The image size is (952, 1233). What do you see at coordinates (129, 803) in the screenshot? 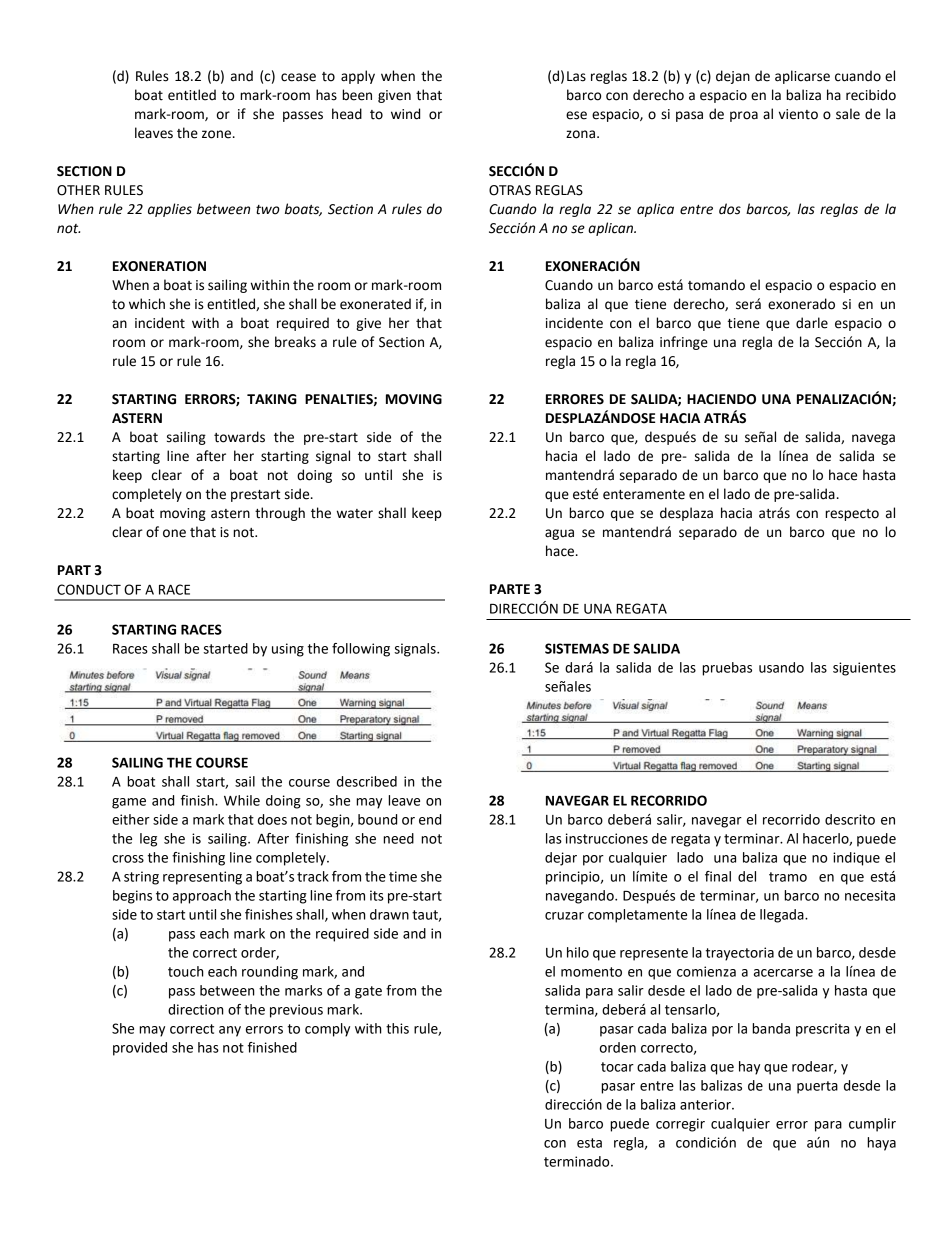
I see `game` at bounding box center [129, 803].
